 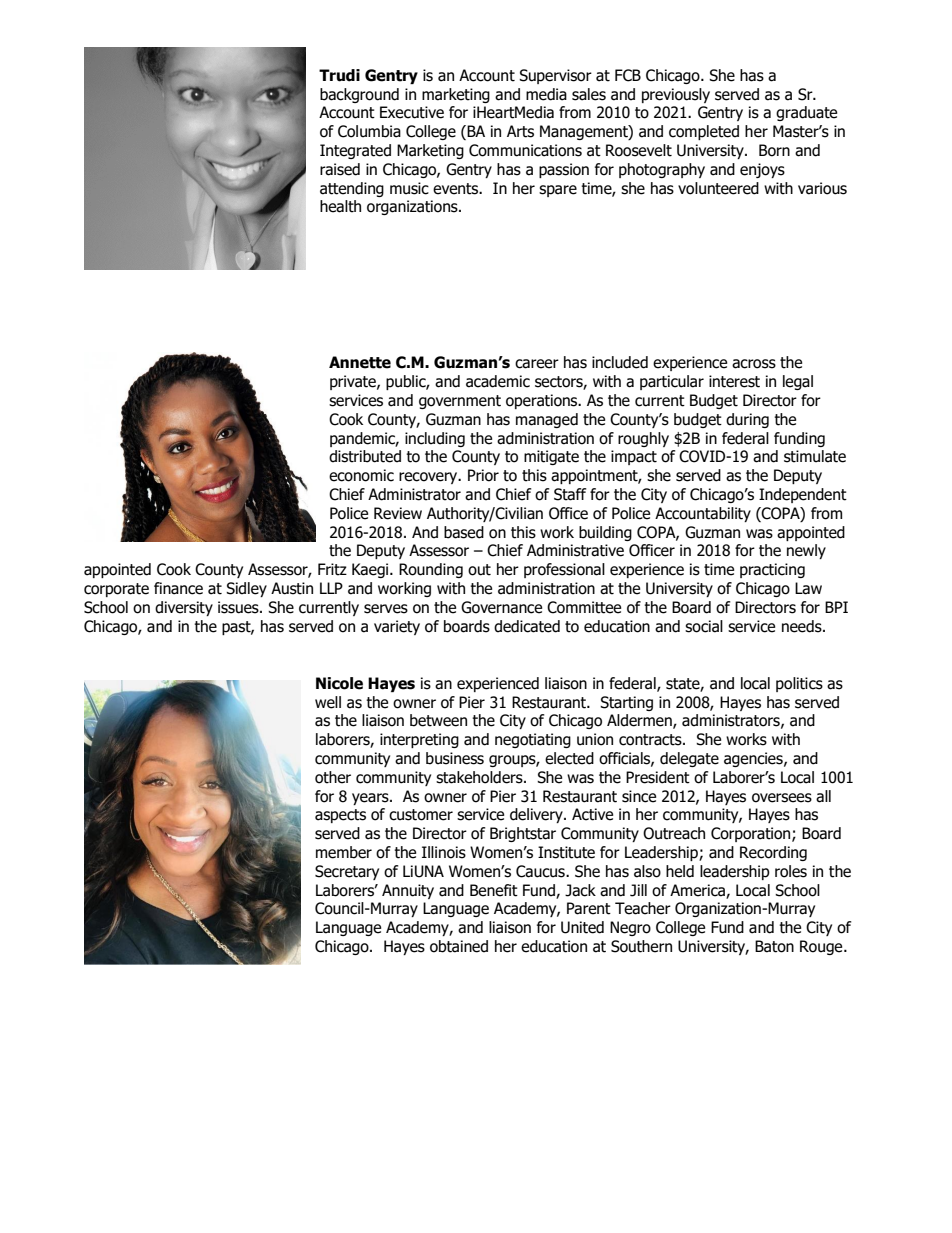 What do you see at coordinates (339, 75) in the page?
I see `Trudi` at bounding box center [339, 75].
